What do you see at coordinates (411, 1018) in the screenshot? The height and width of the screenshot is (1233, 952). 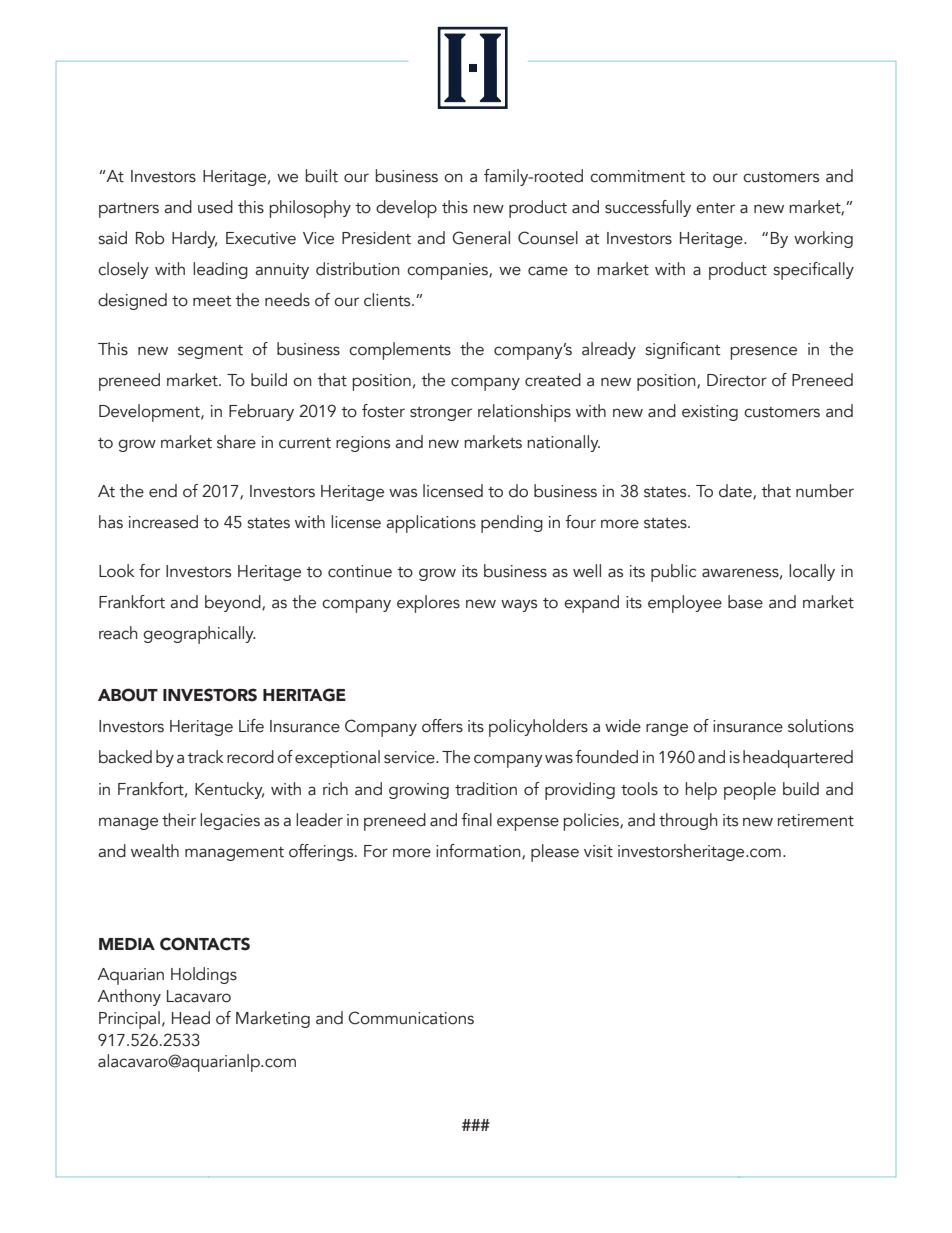 I see `Communications` at bounding box center [411, 1018].
